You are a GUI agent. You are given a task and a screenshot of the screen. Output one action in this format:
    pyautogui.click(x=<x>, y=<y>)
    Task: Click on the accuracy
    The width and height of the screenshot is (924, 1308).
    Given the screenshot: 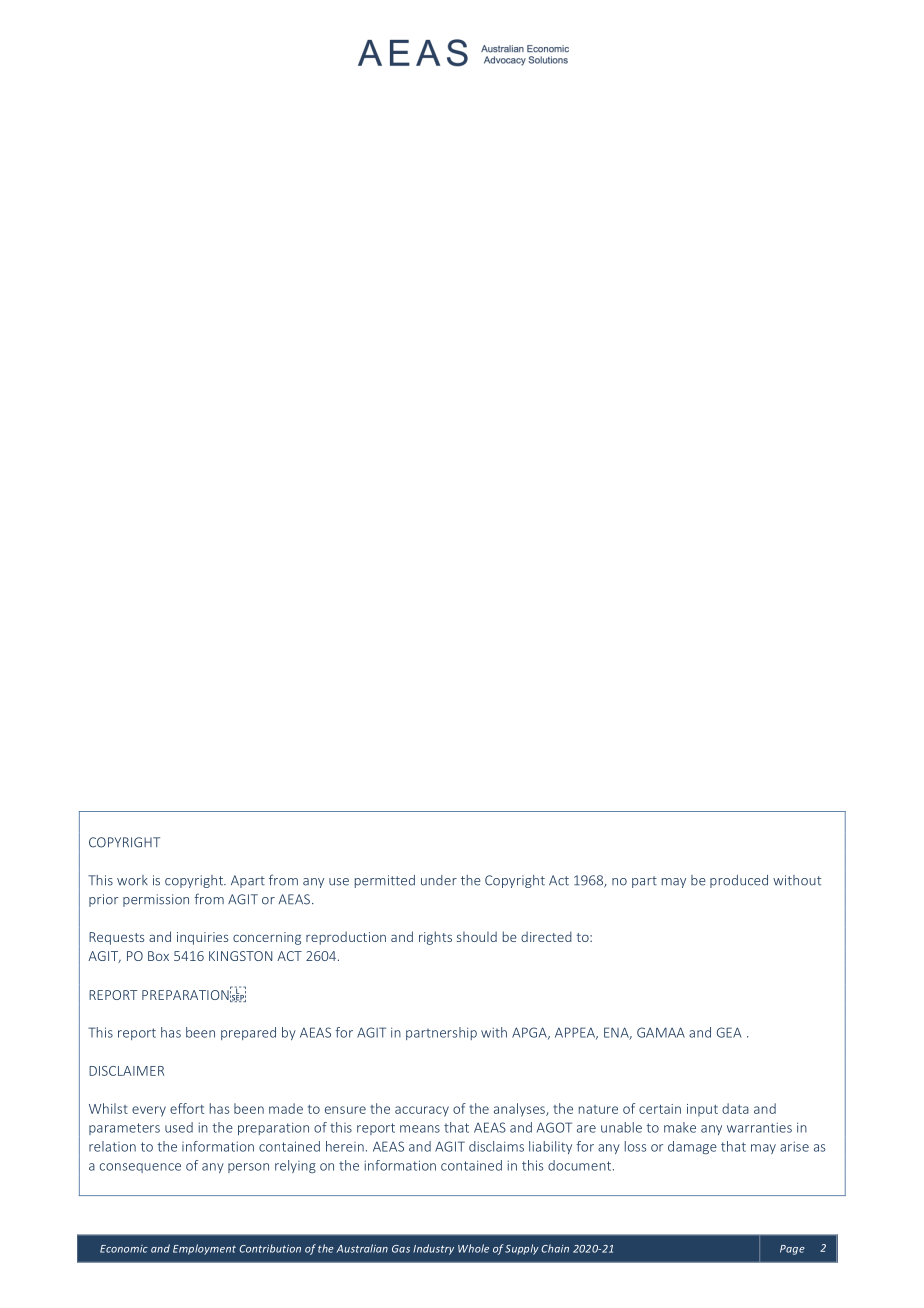 What is the action you would take?
    pyautogui.click(x=422, y=1111)
